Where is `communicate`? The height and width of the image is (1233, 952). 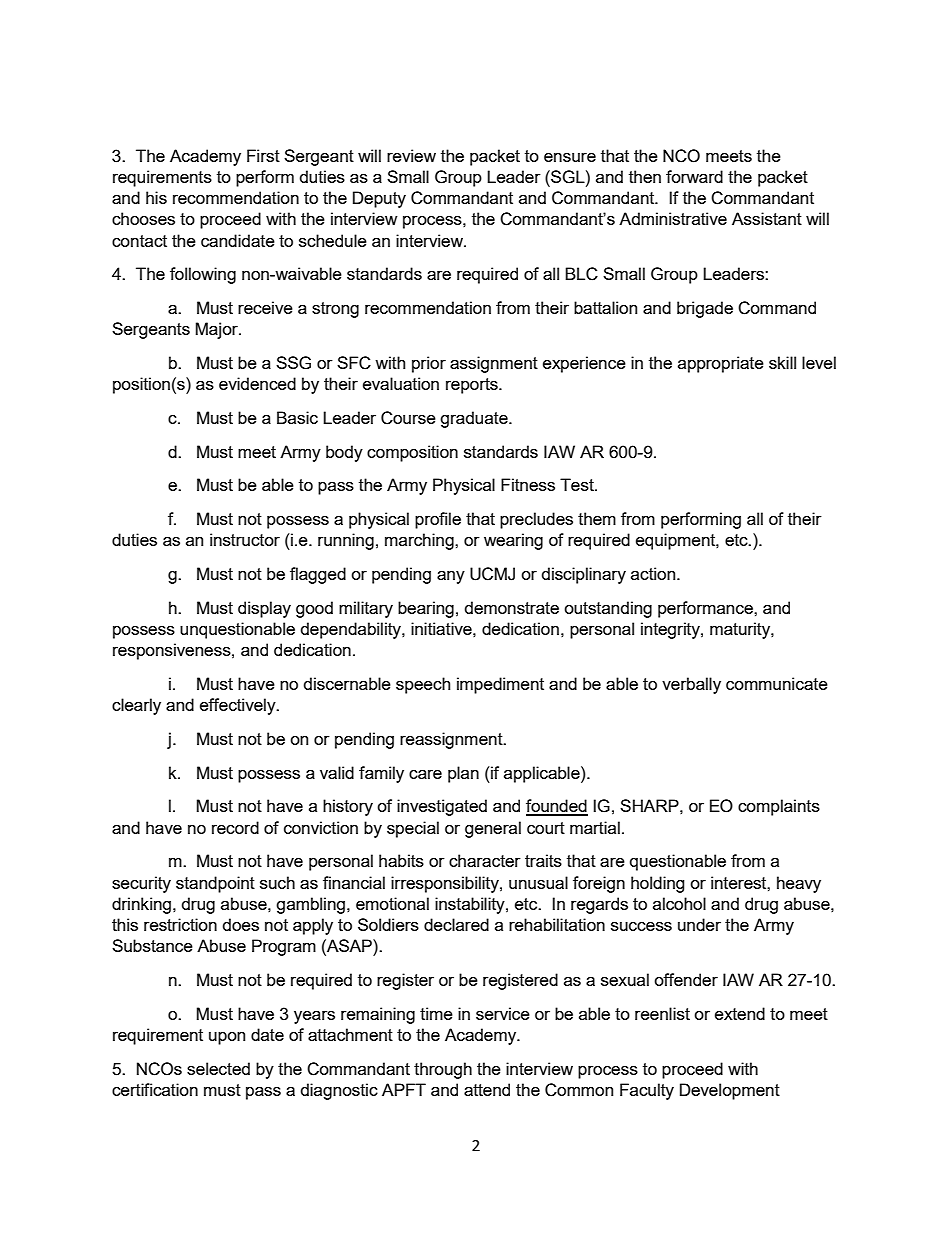 communicate is located at coordinates (777, 683).
